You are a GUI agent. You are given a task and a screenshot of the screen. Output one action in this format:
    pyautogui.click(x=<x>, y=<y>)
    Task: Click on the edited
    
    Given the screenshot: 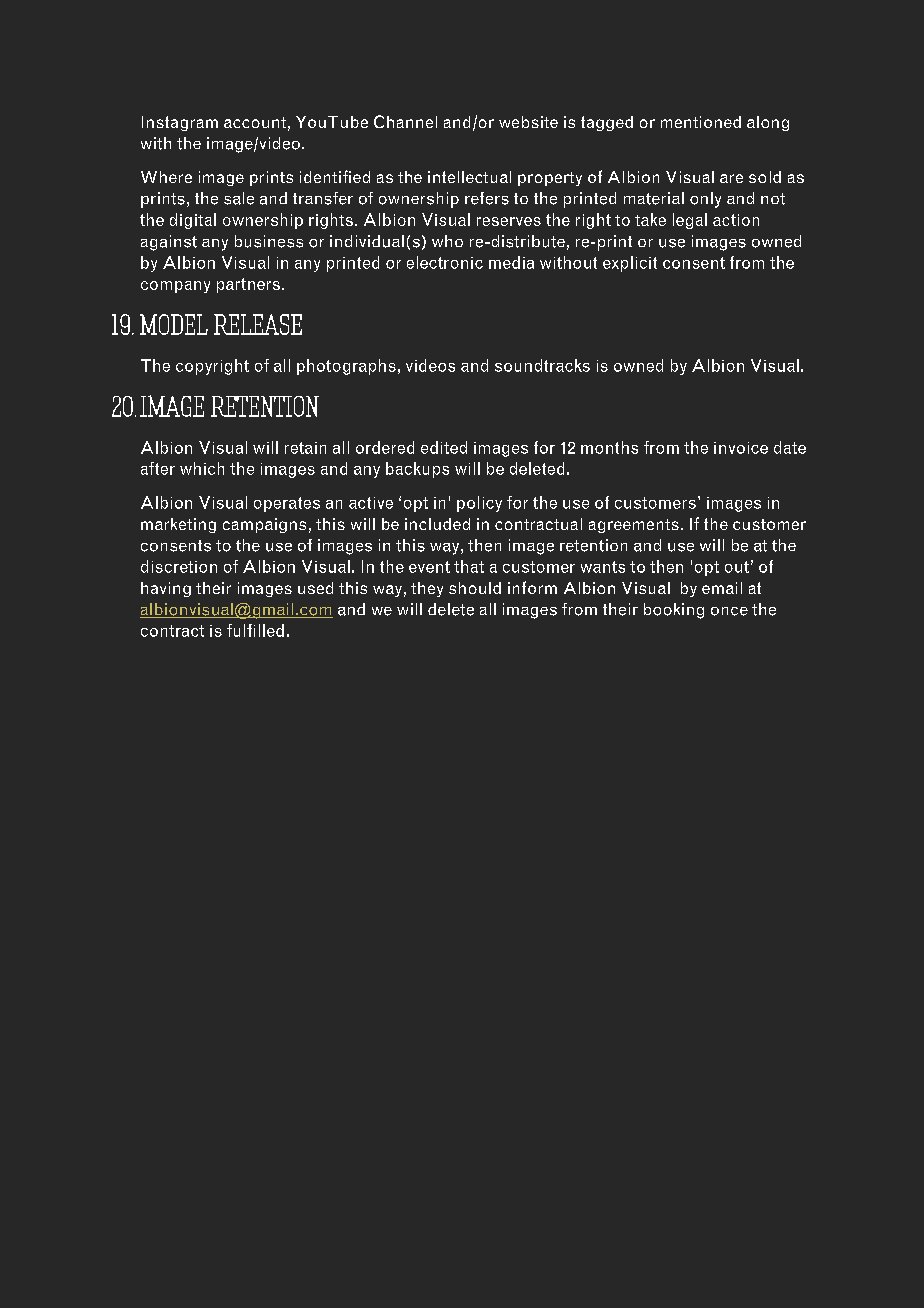 What is the action you would take?
    pyautogui.click(x=444, y=447)
